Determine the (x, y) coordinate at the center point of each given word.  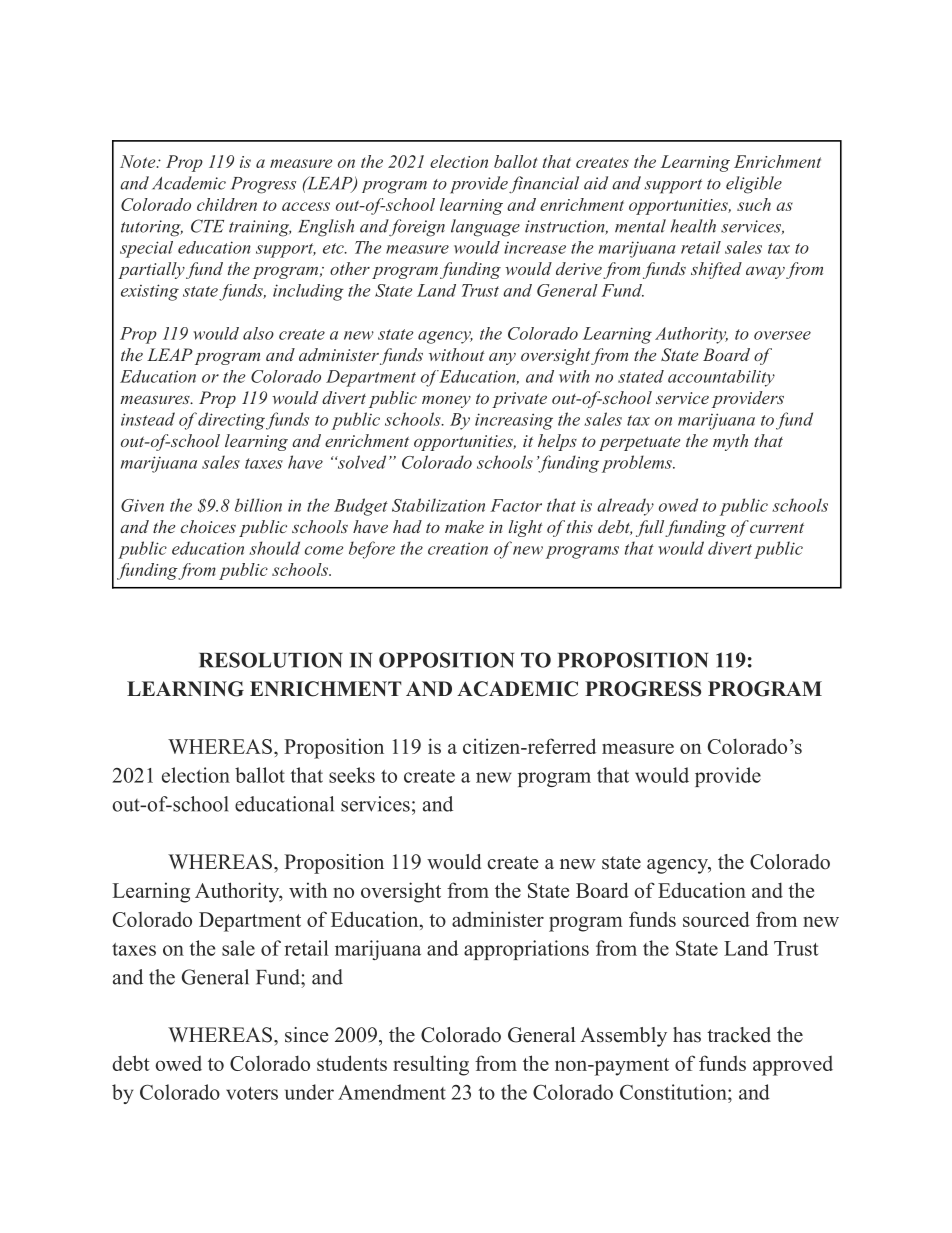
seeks (352, 775)
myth (730, 442)
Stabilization (438, 505)
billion (258, 505)
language (485, 228)
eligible (754, 185)
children (227, 204)
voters (252, 1093)
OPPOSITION (446, 660)
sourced (716, 919)
